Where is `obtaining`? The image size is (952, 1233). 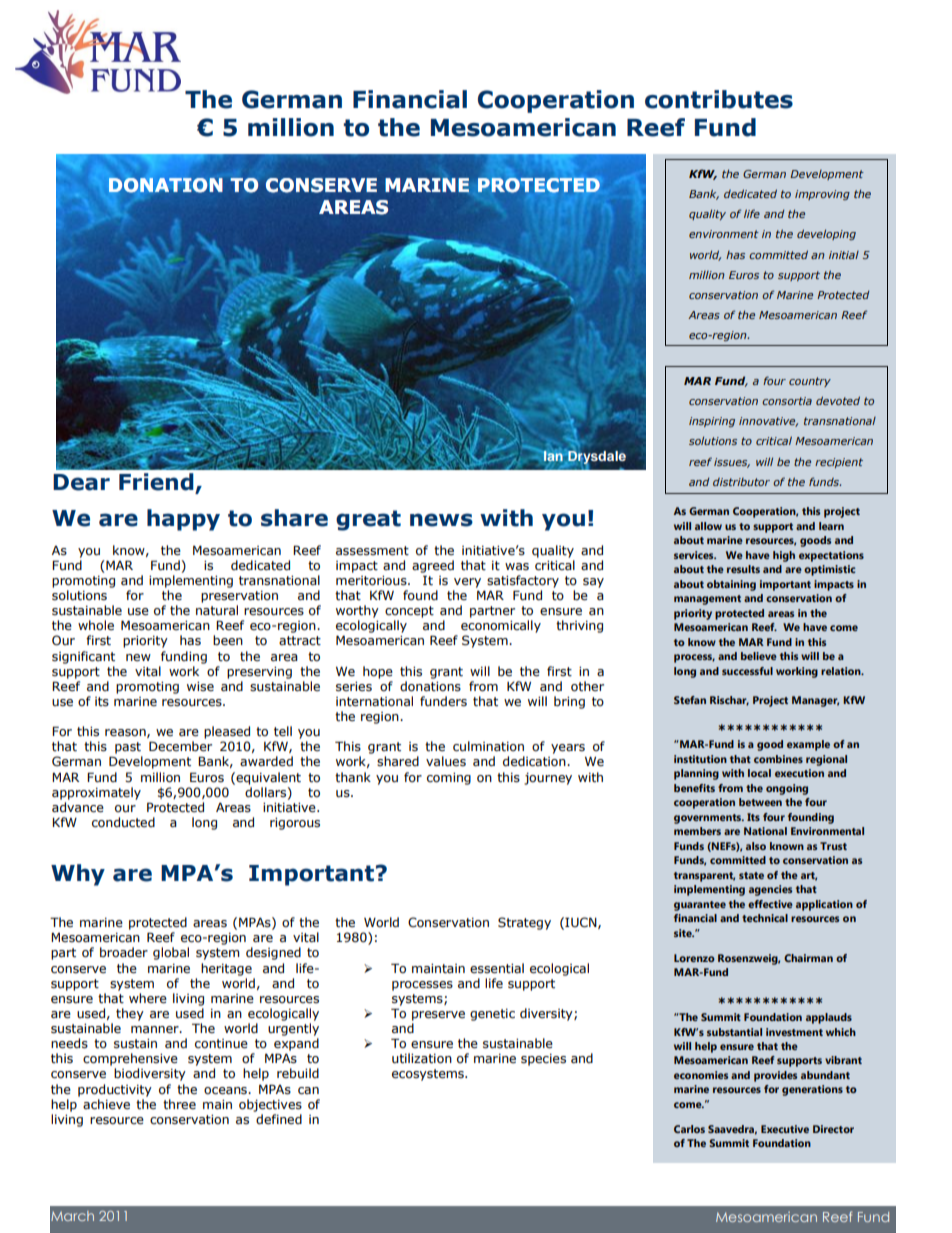 obtaining is located at coordinates (731, 585).
